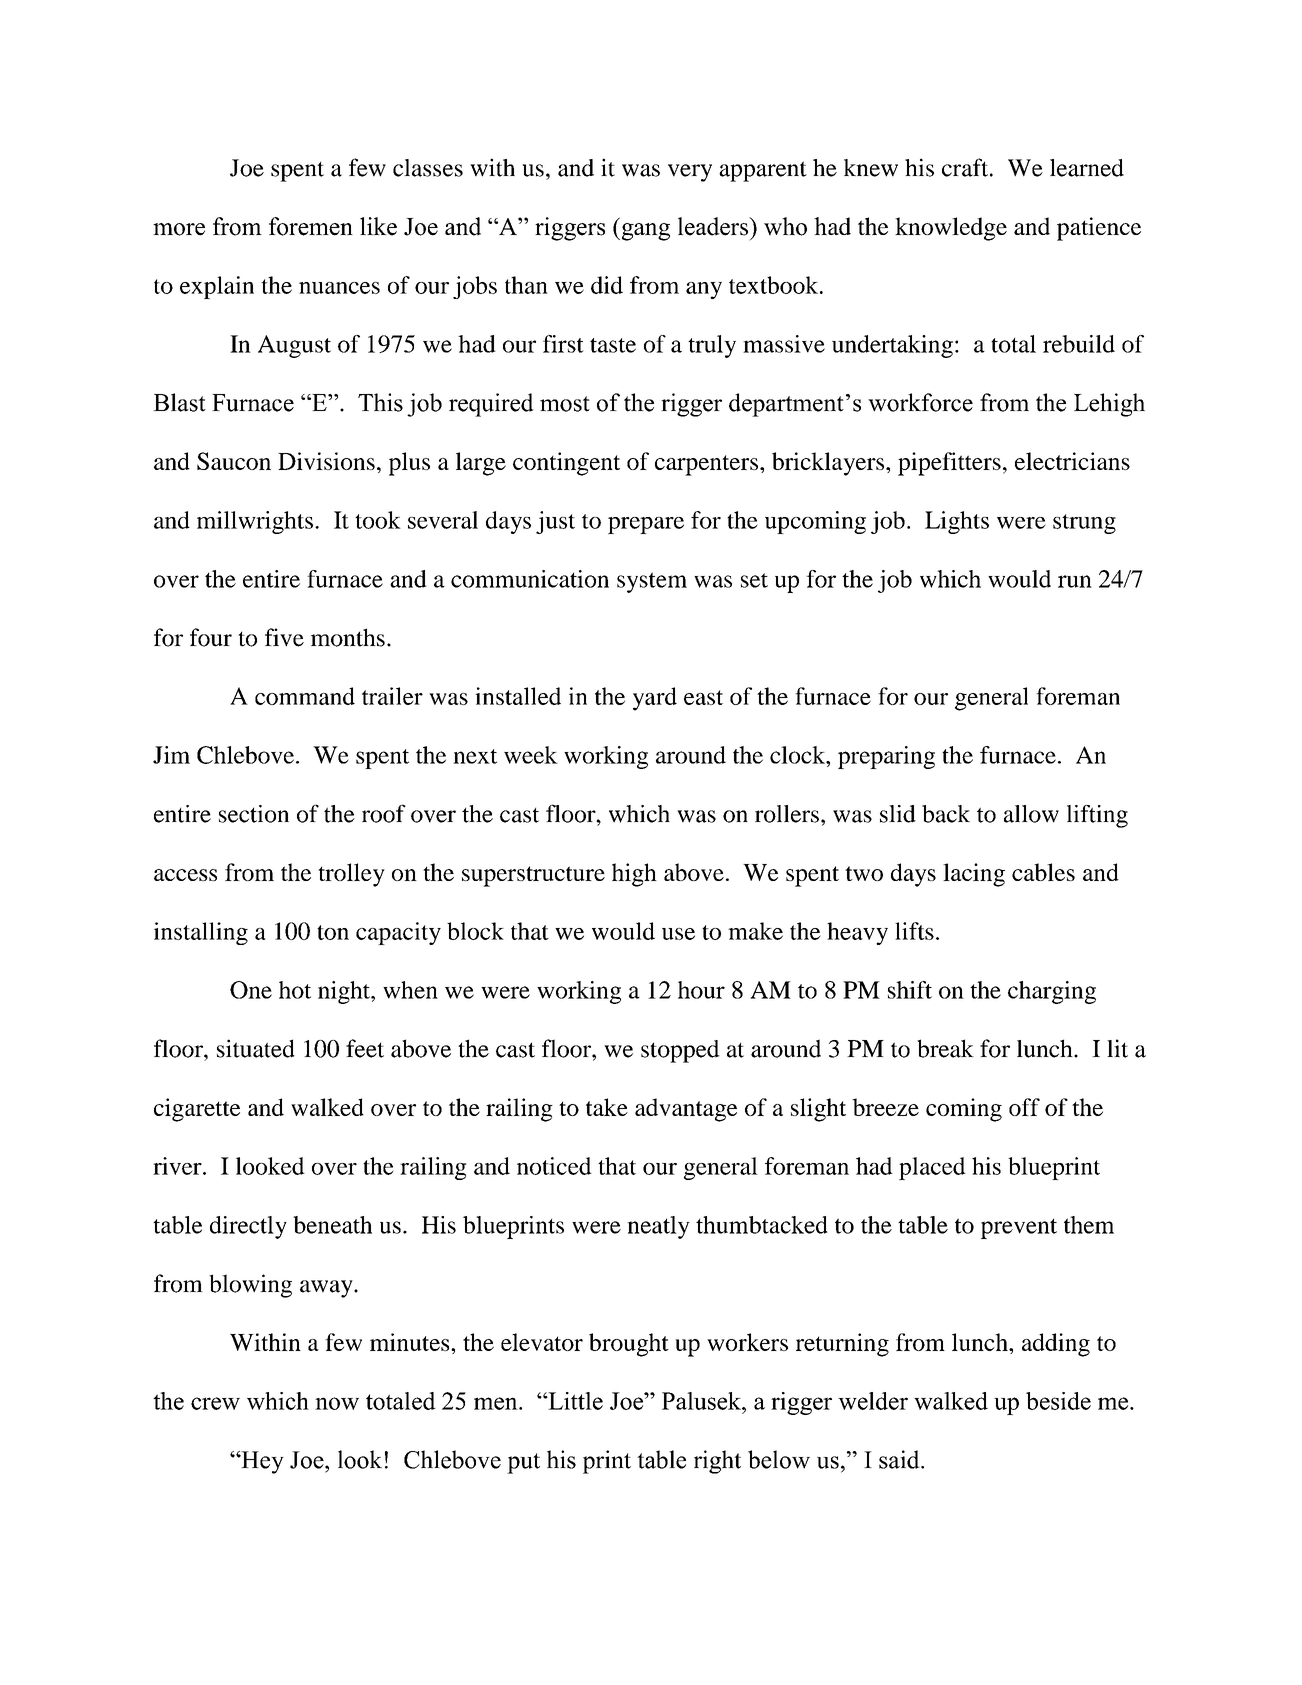  I want to click on beside, so click(1058, 1401).
